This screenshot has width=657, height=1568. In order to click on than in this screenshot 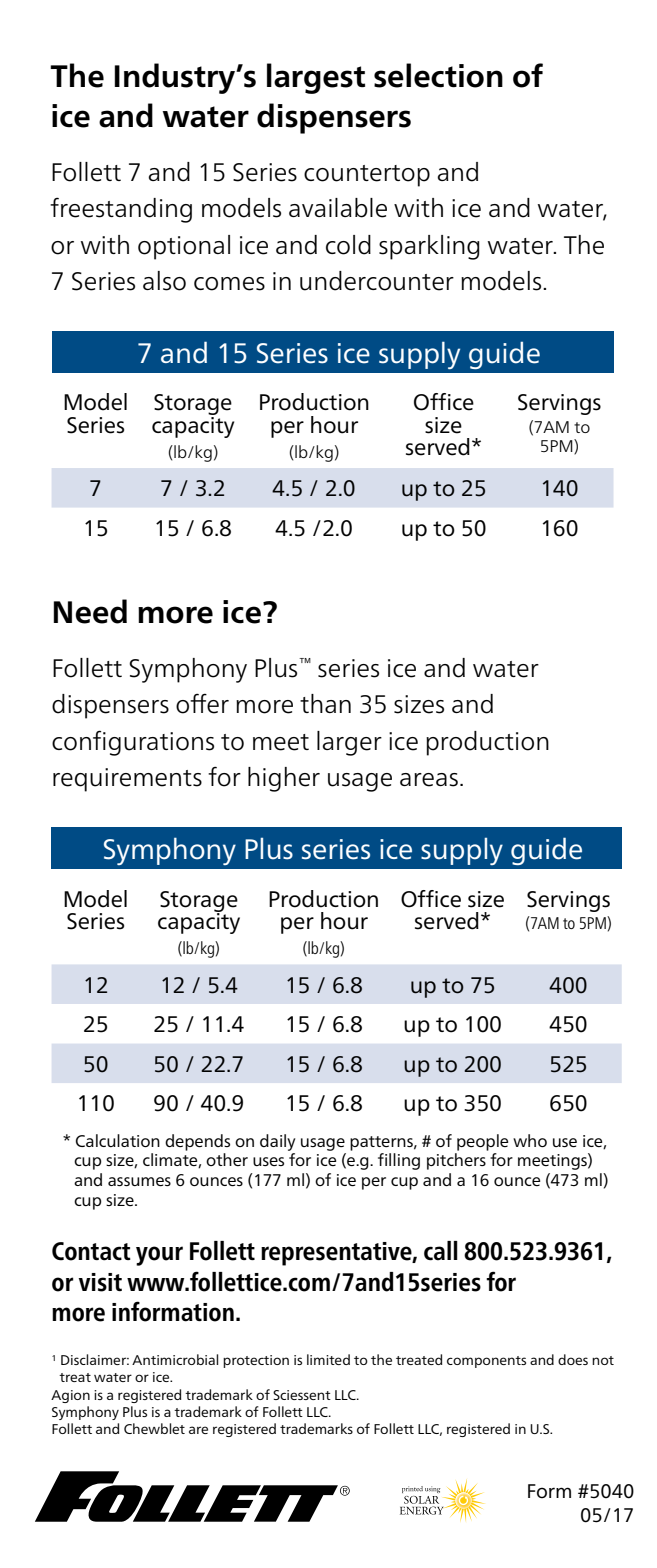, I will do `click(325, 703)`.
